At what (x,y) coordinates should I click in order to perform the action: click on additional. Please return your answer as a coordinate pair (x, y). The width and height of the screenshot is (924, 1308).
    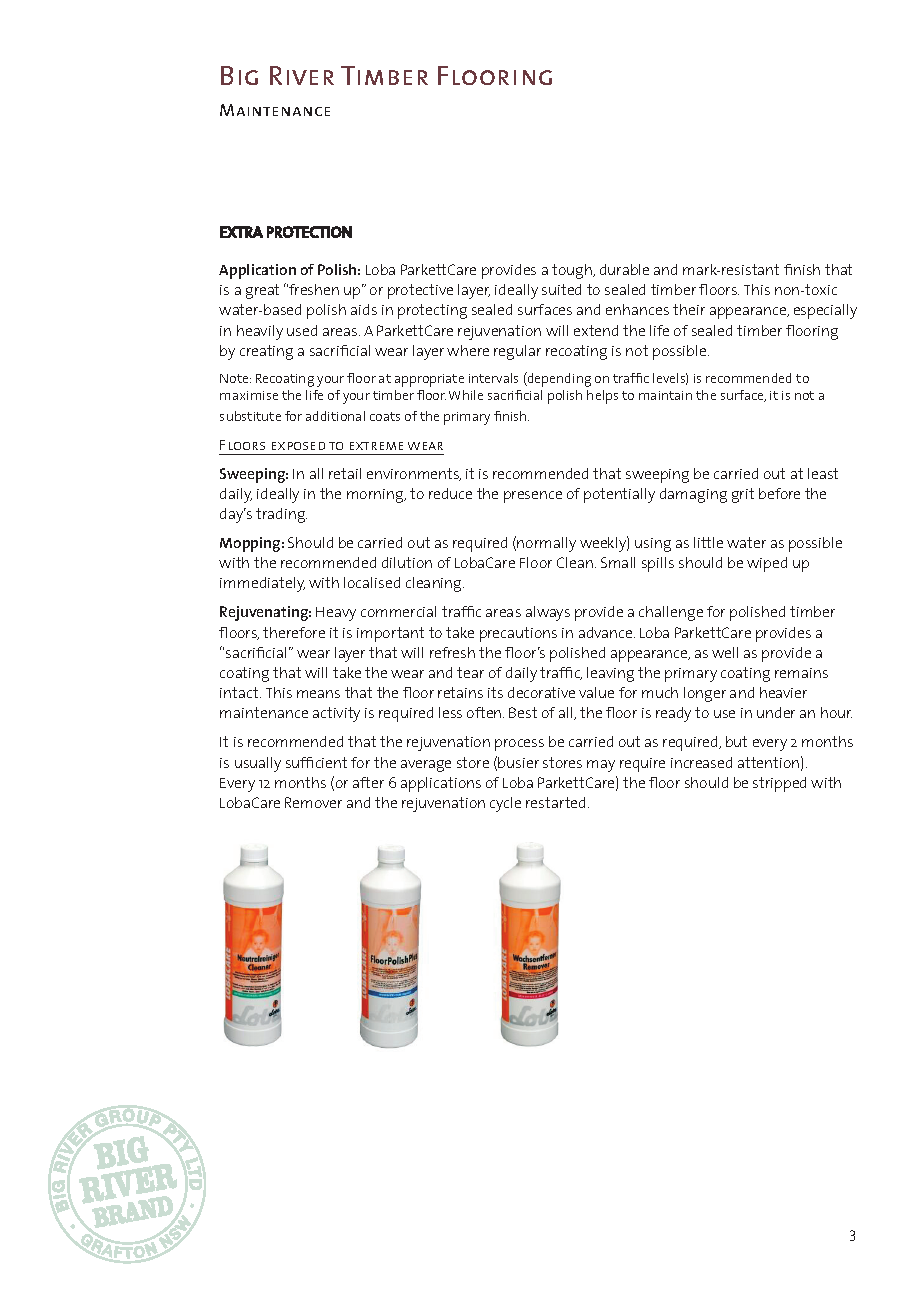
    Looking at the image, I should click on (335, 416).
